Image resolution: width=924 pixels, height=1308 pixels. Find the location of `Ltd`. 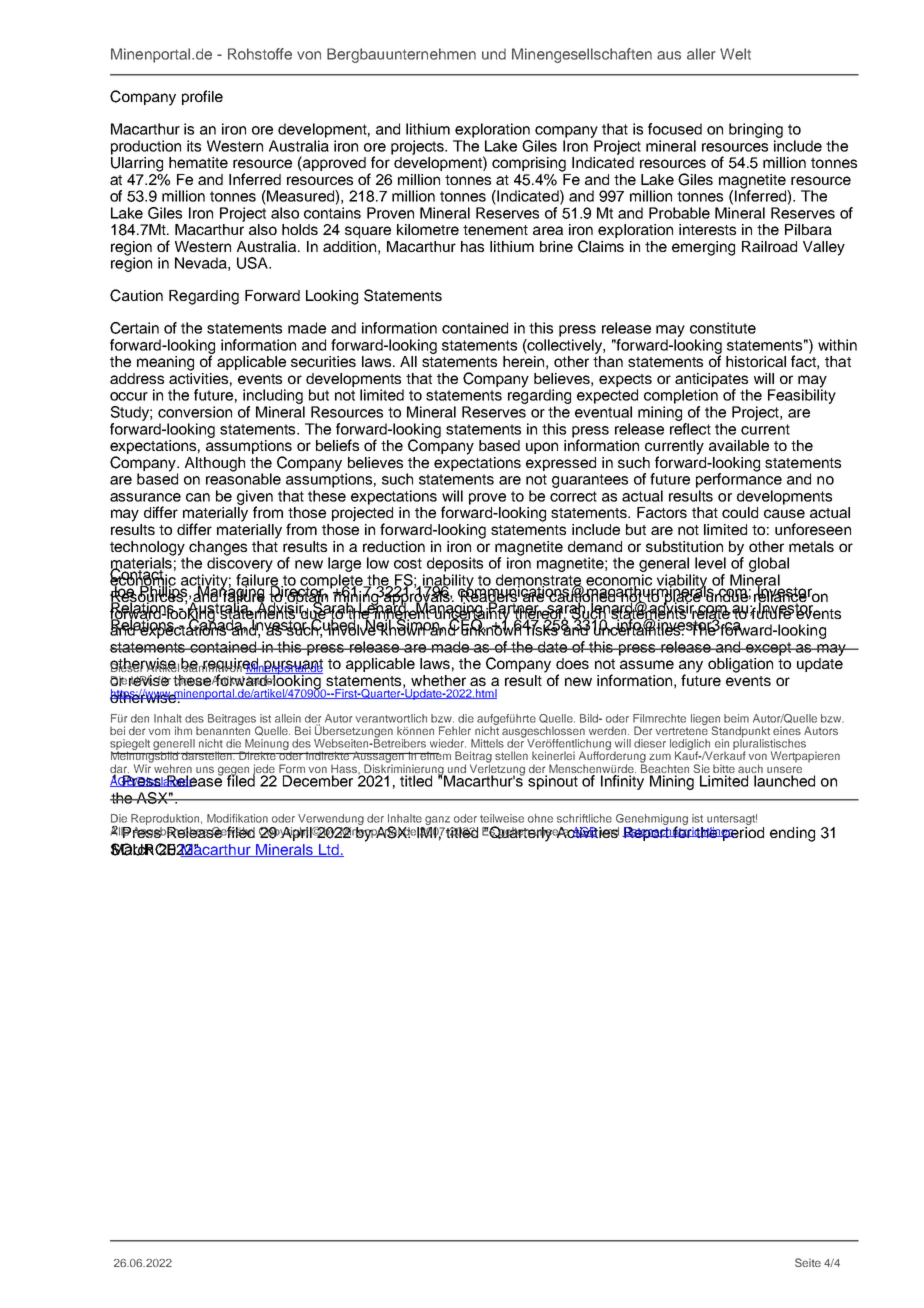

Ltd is located at coordinates (329, 850).
